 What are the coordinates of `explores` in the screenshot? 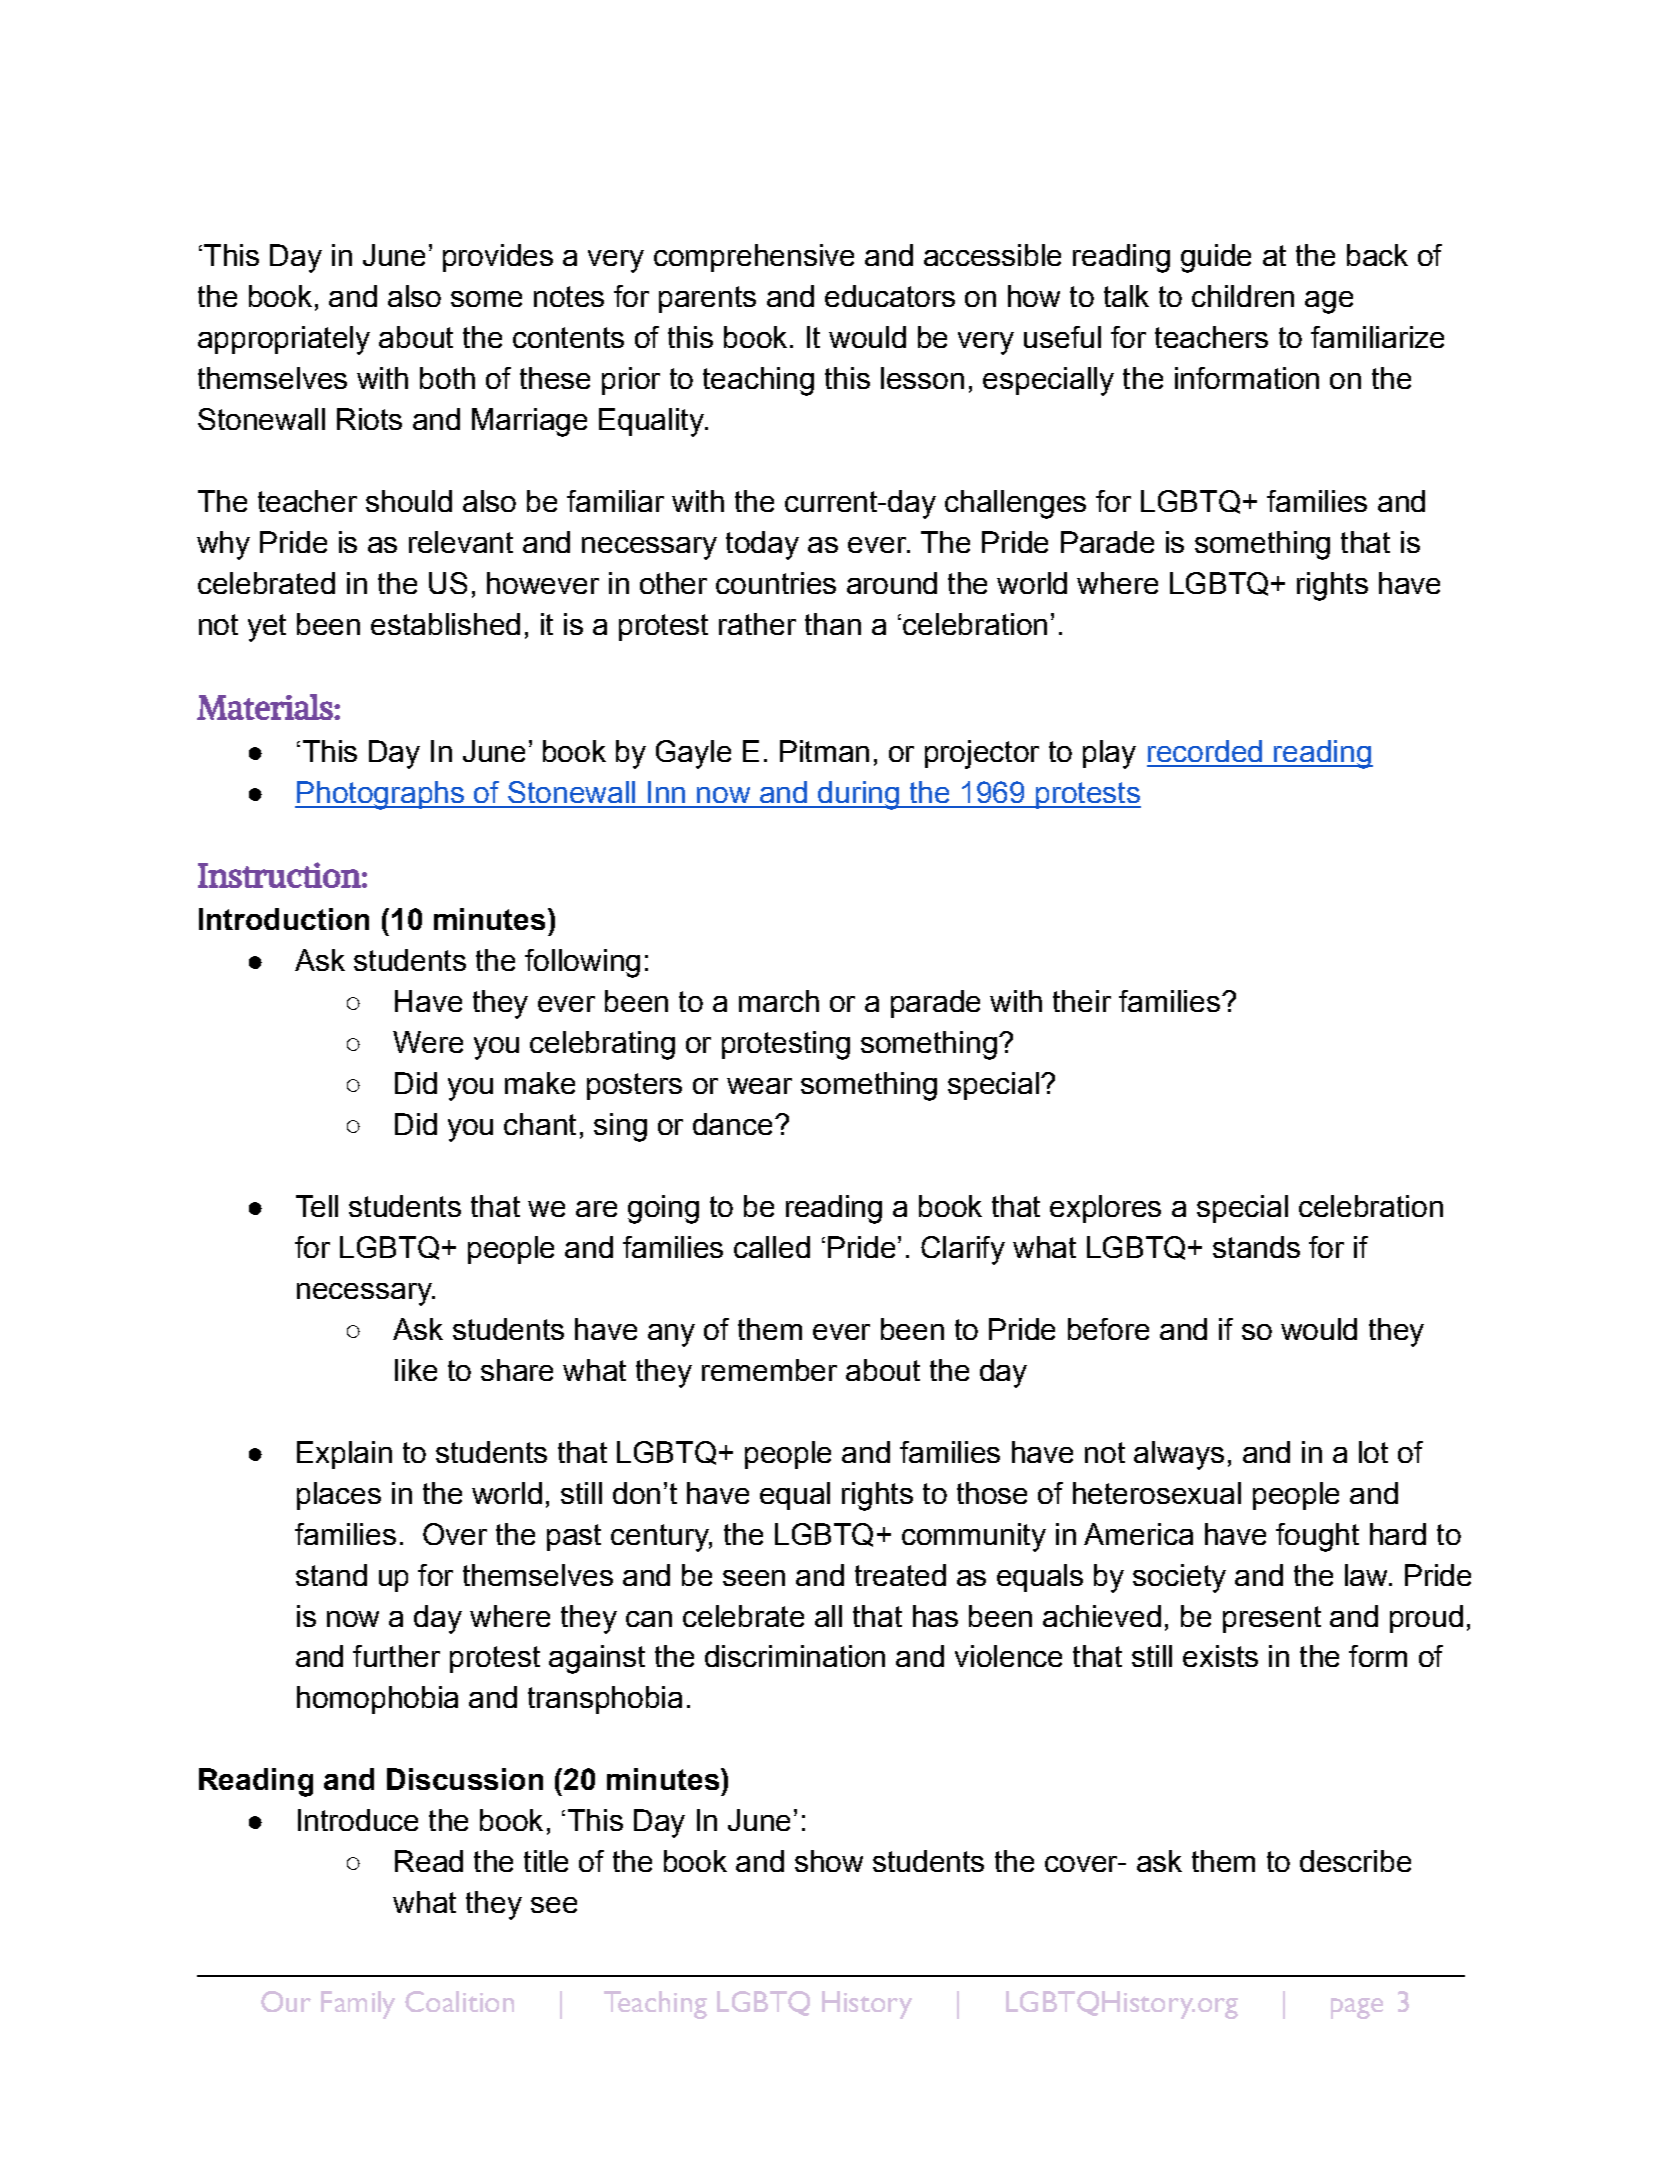 It's located at (1105, 1209).
